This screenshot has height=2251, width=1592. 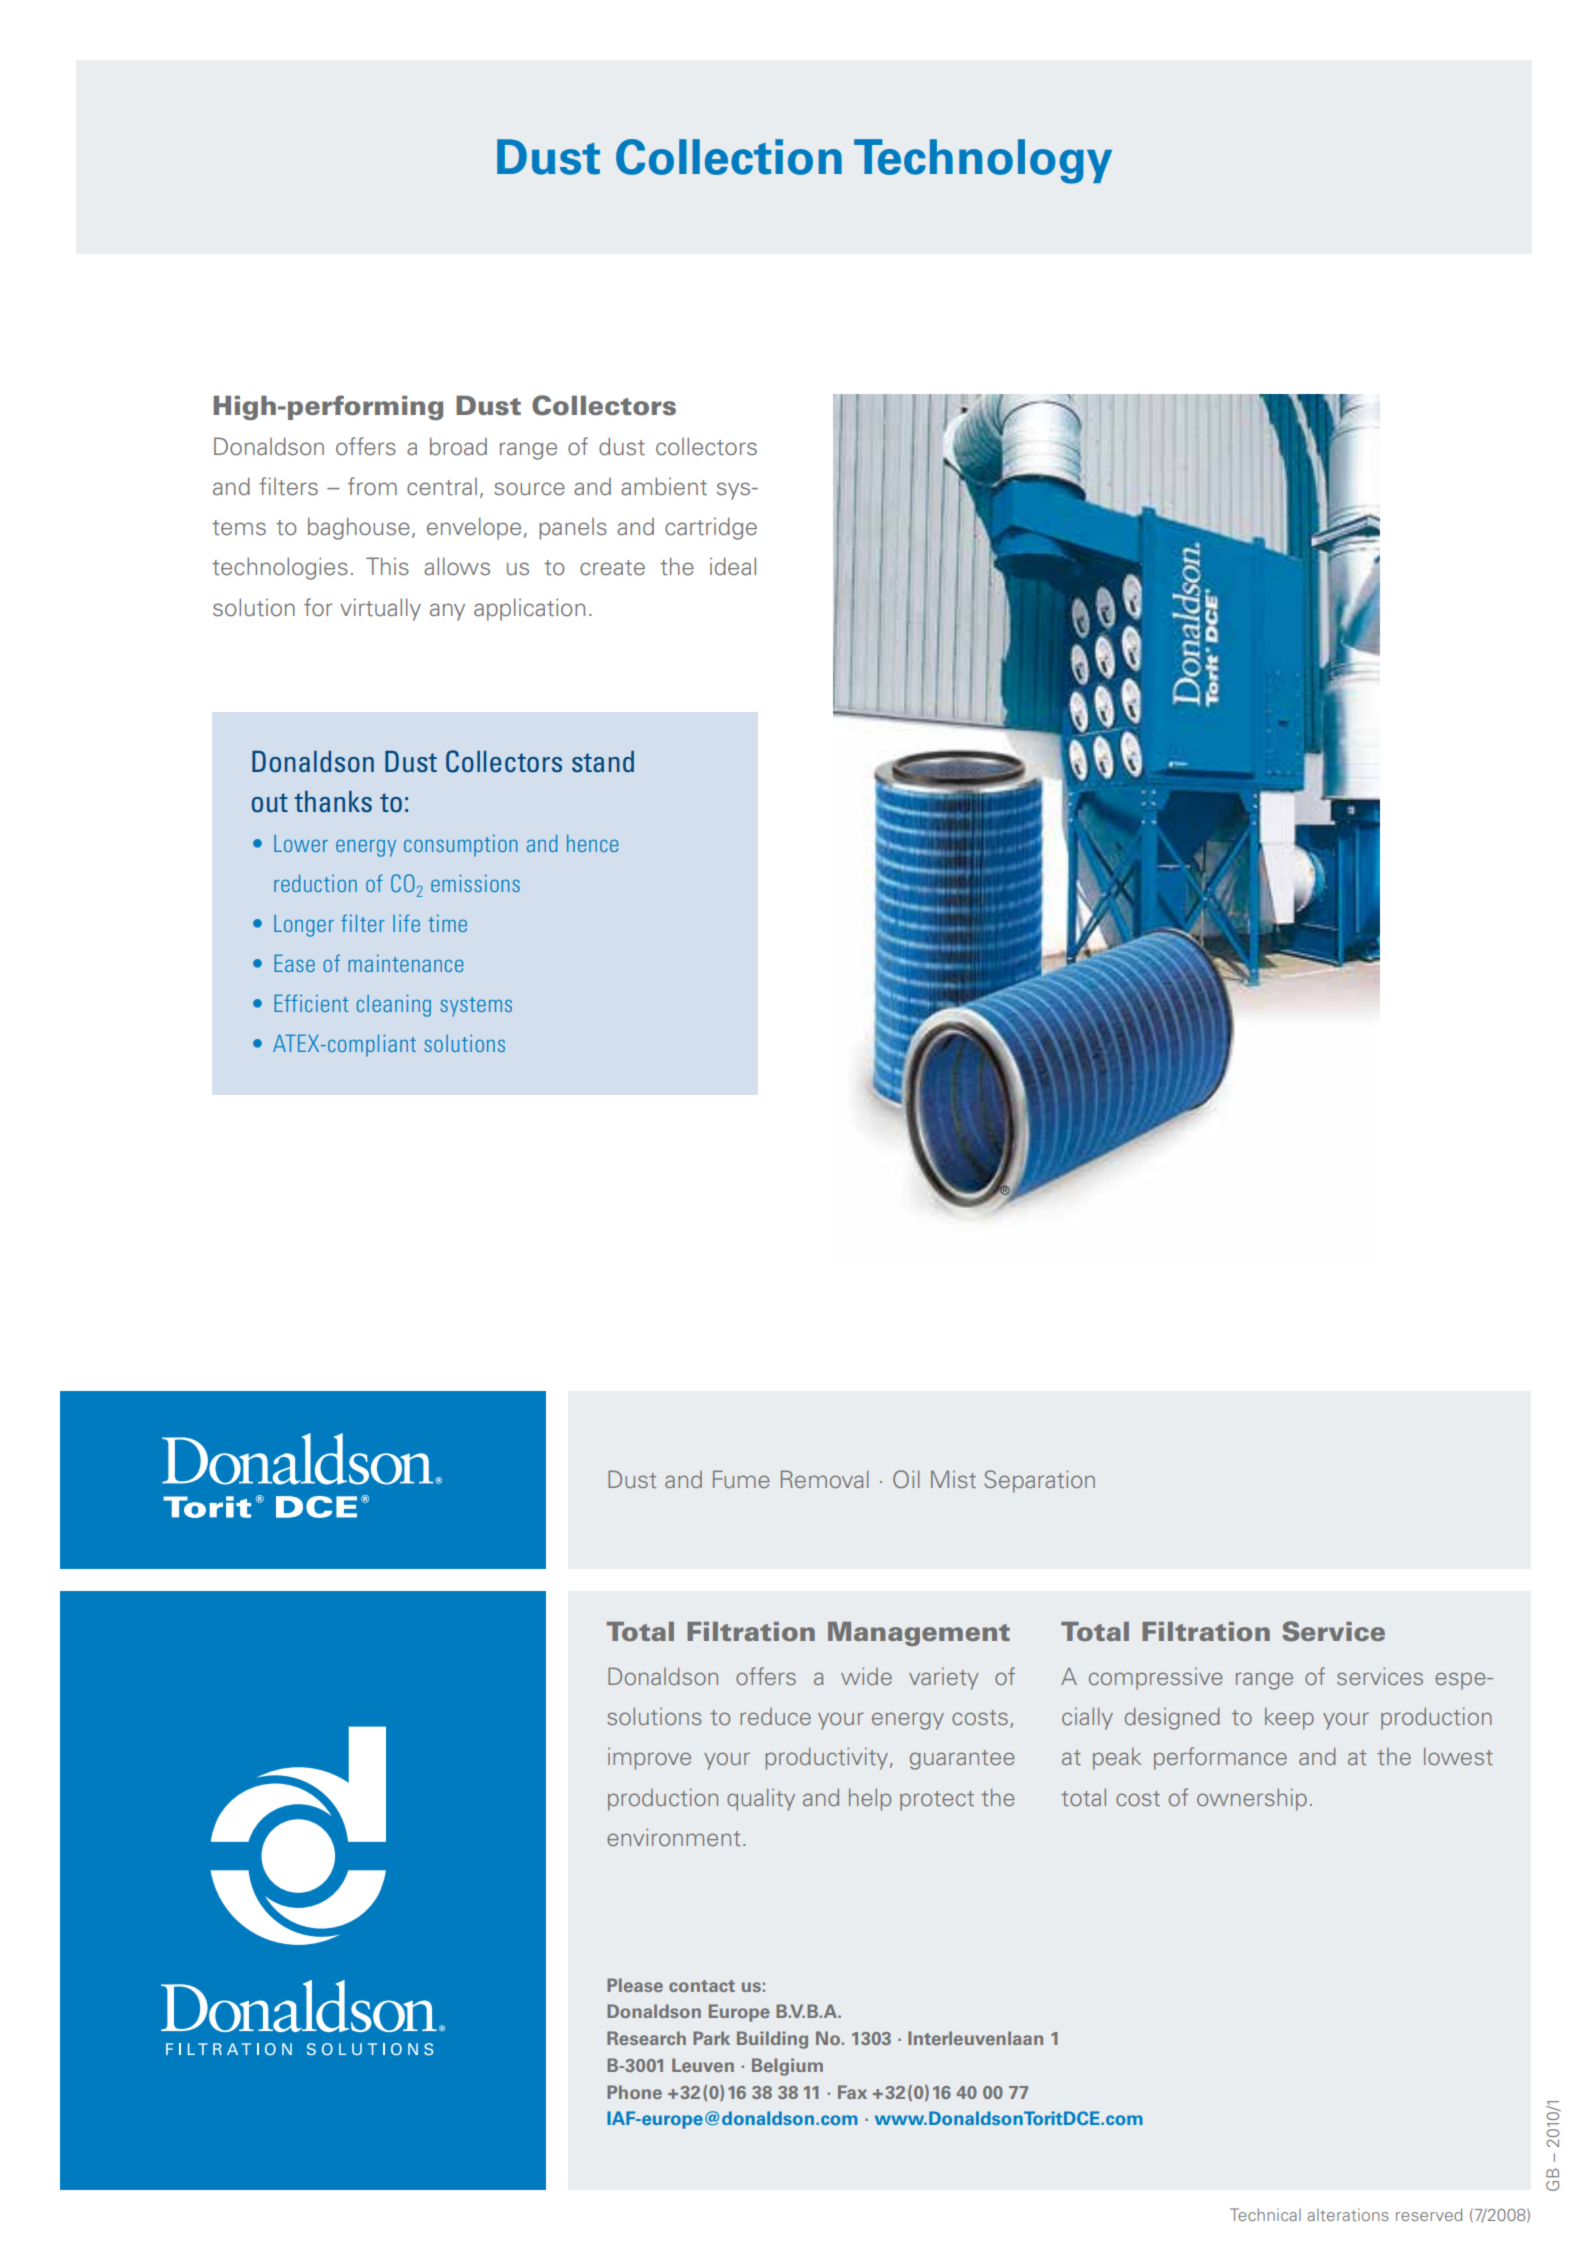 What do you see at coordinates (983, 161) in the screenshot?
I see `Technology` at bounding box center [983, 161].
